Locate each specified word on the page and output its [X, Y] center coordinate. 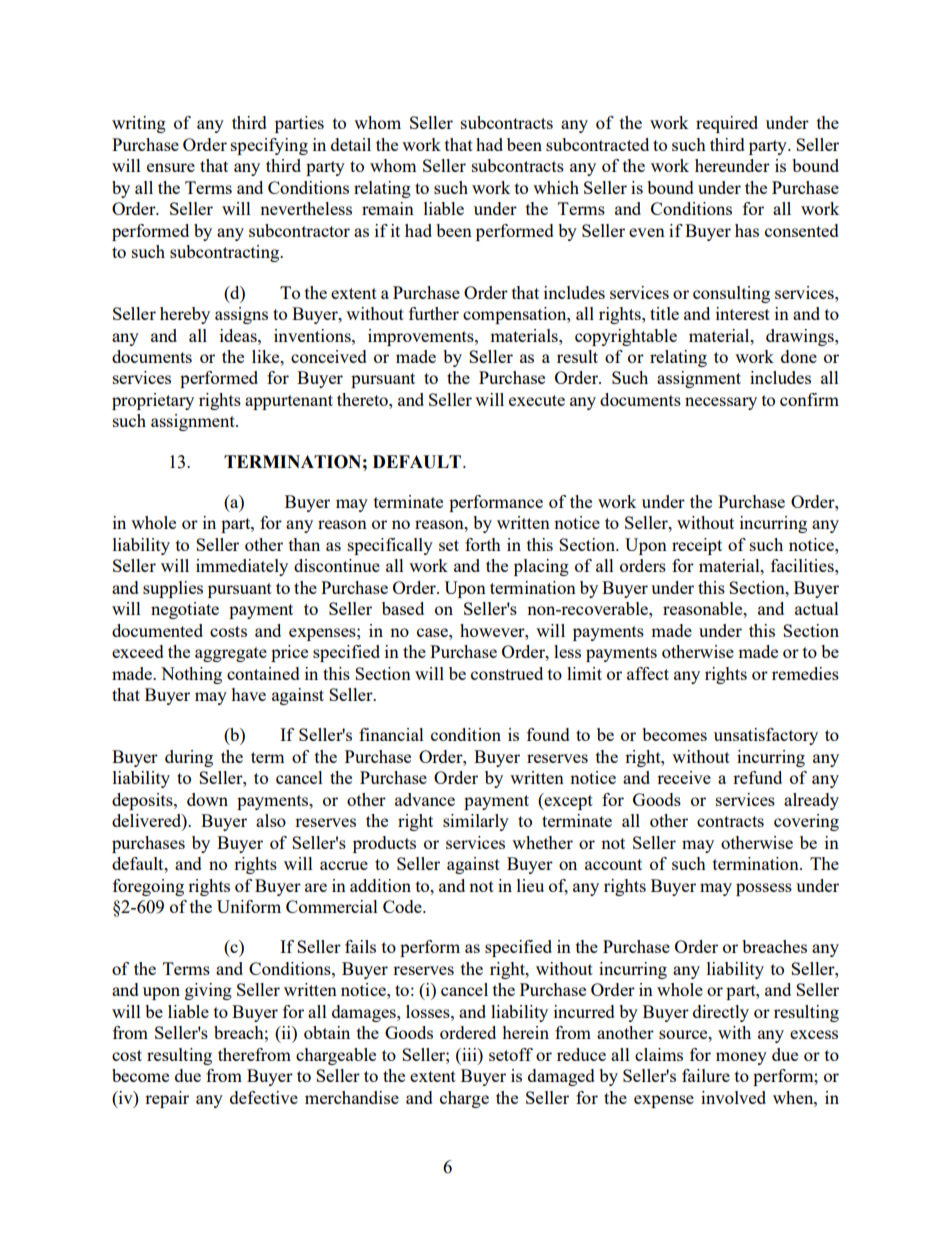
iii [469, 1054]
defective [264, 1097]
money [741, 1058]
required [727, 124]
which [556, 187]
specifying [269, 146]
